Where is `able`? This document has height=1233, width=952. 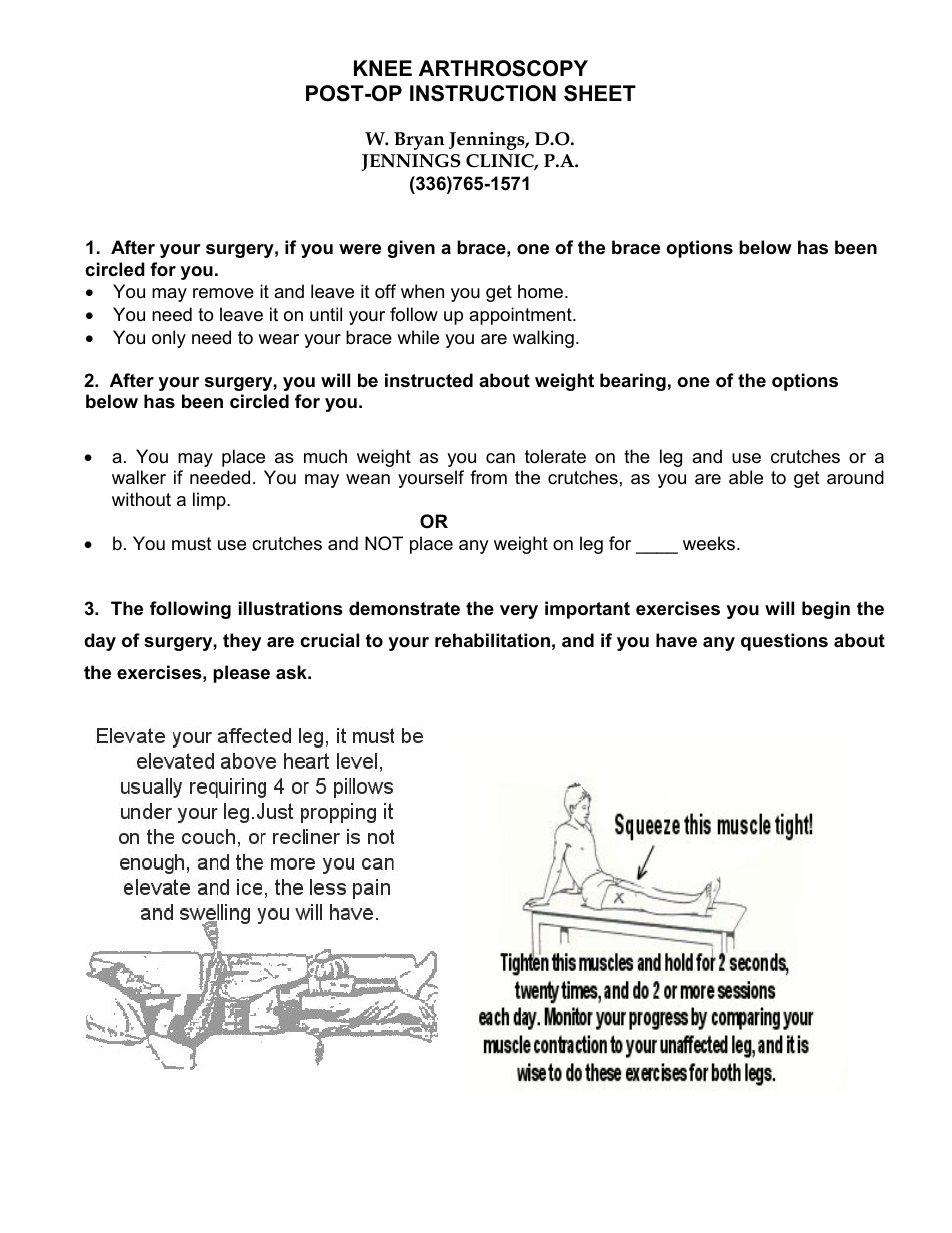
able is located at coordinates (746, 477).
